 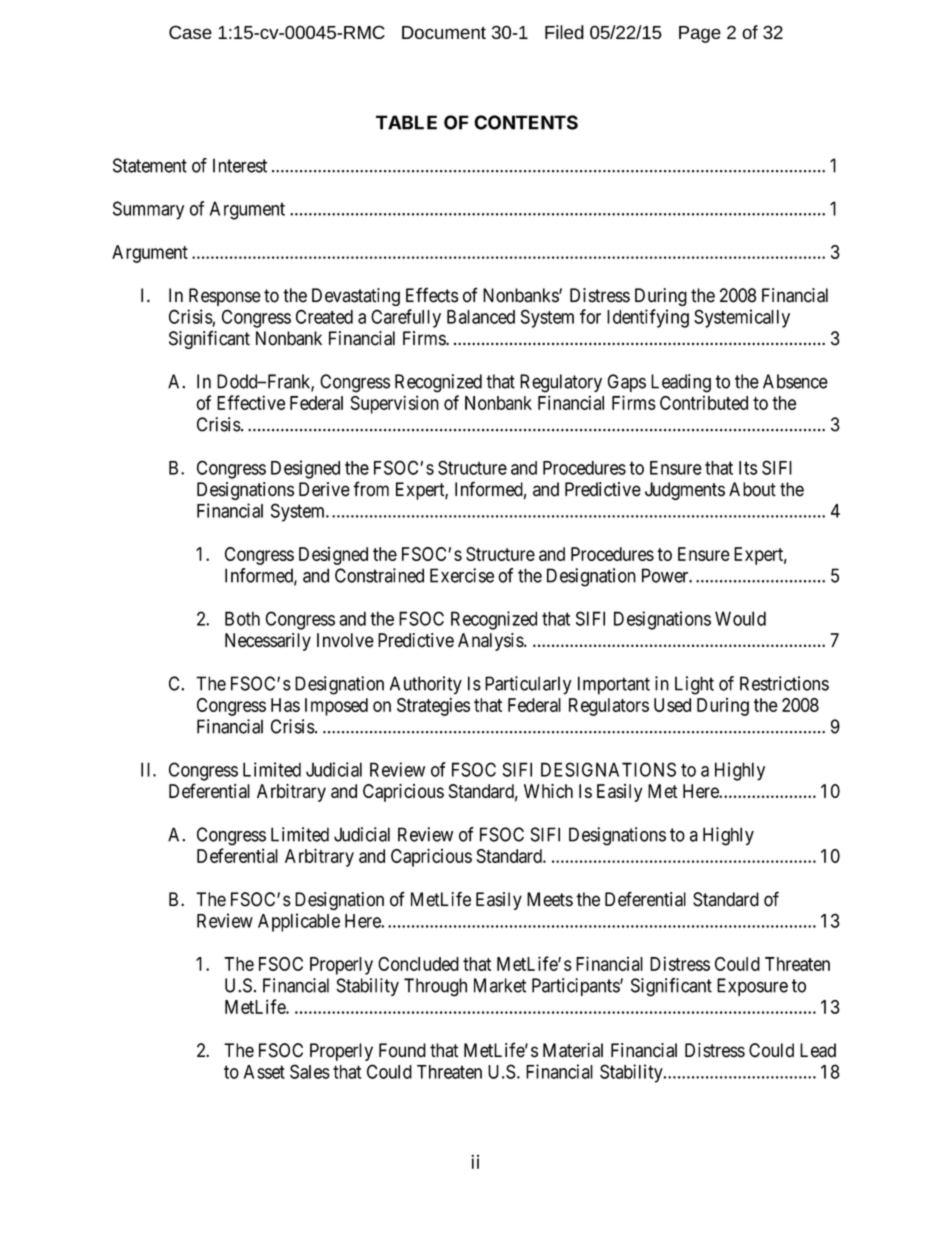 I want to click on Supervision, so click(x=395, y=404).
